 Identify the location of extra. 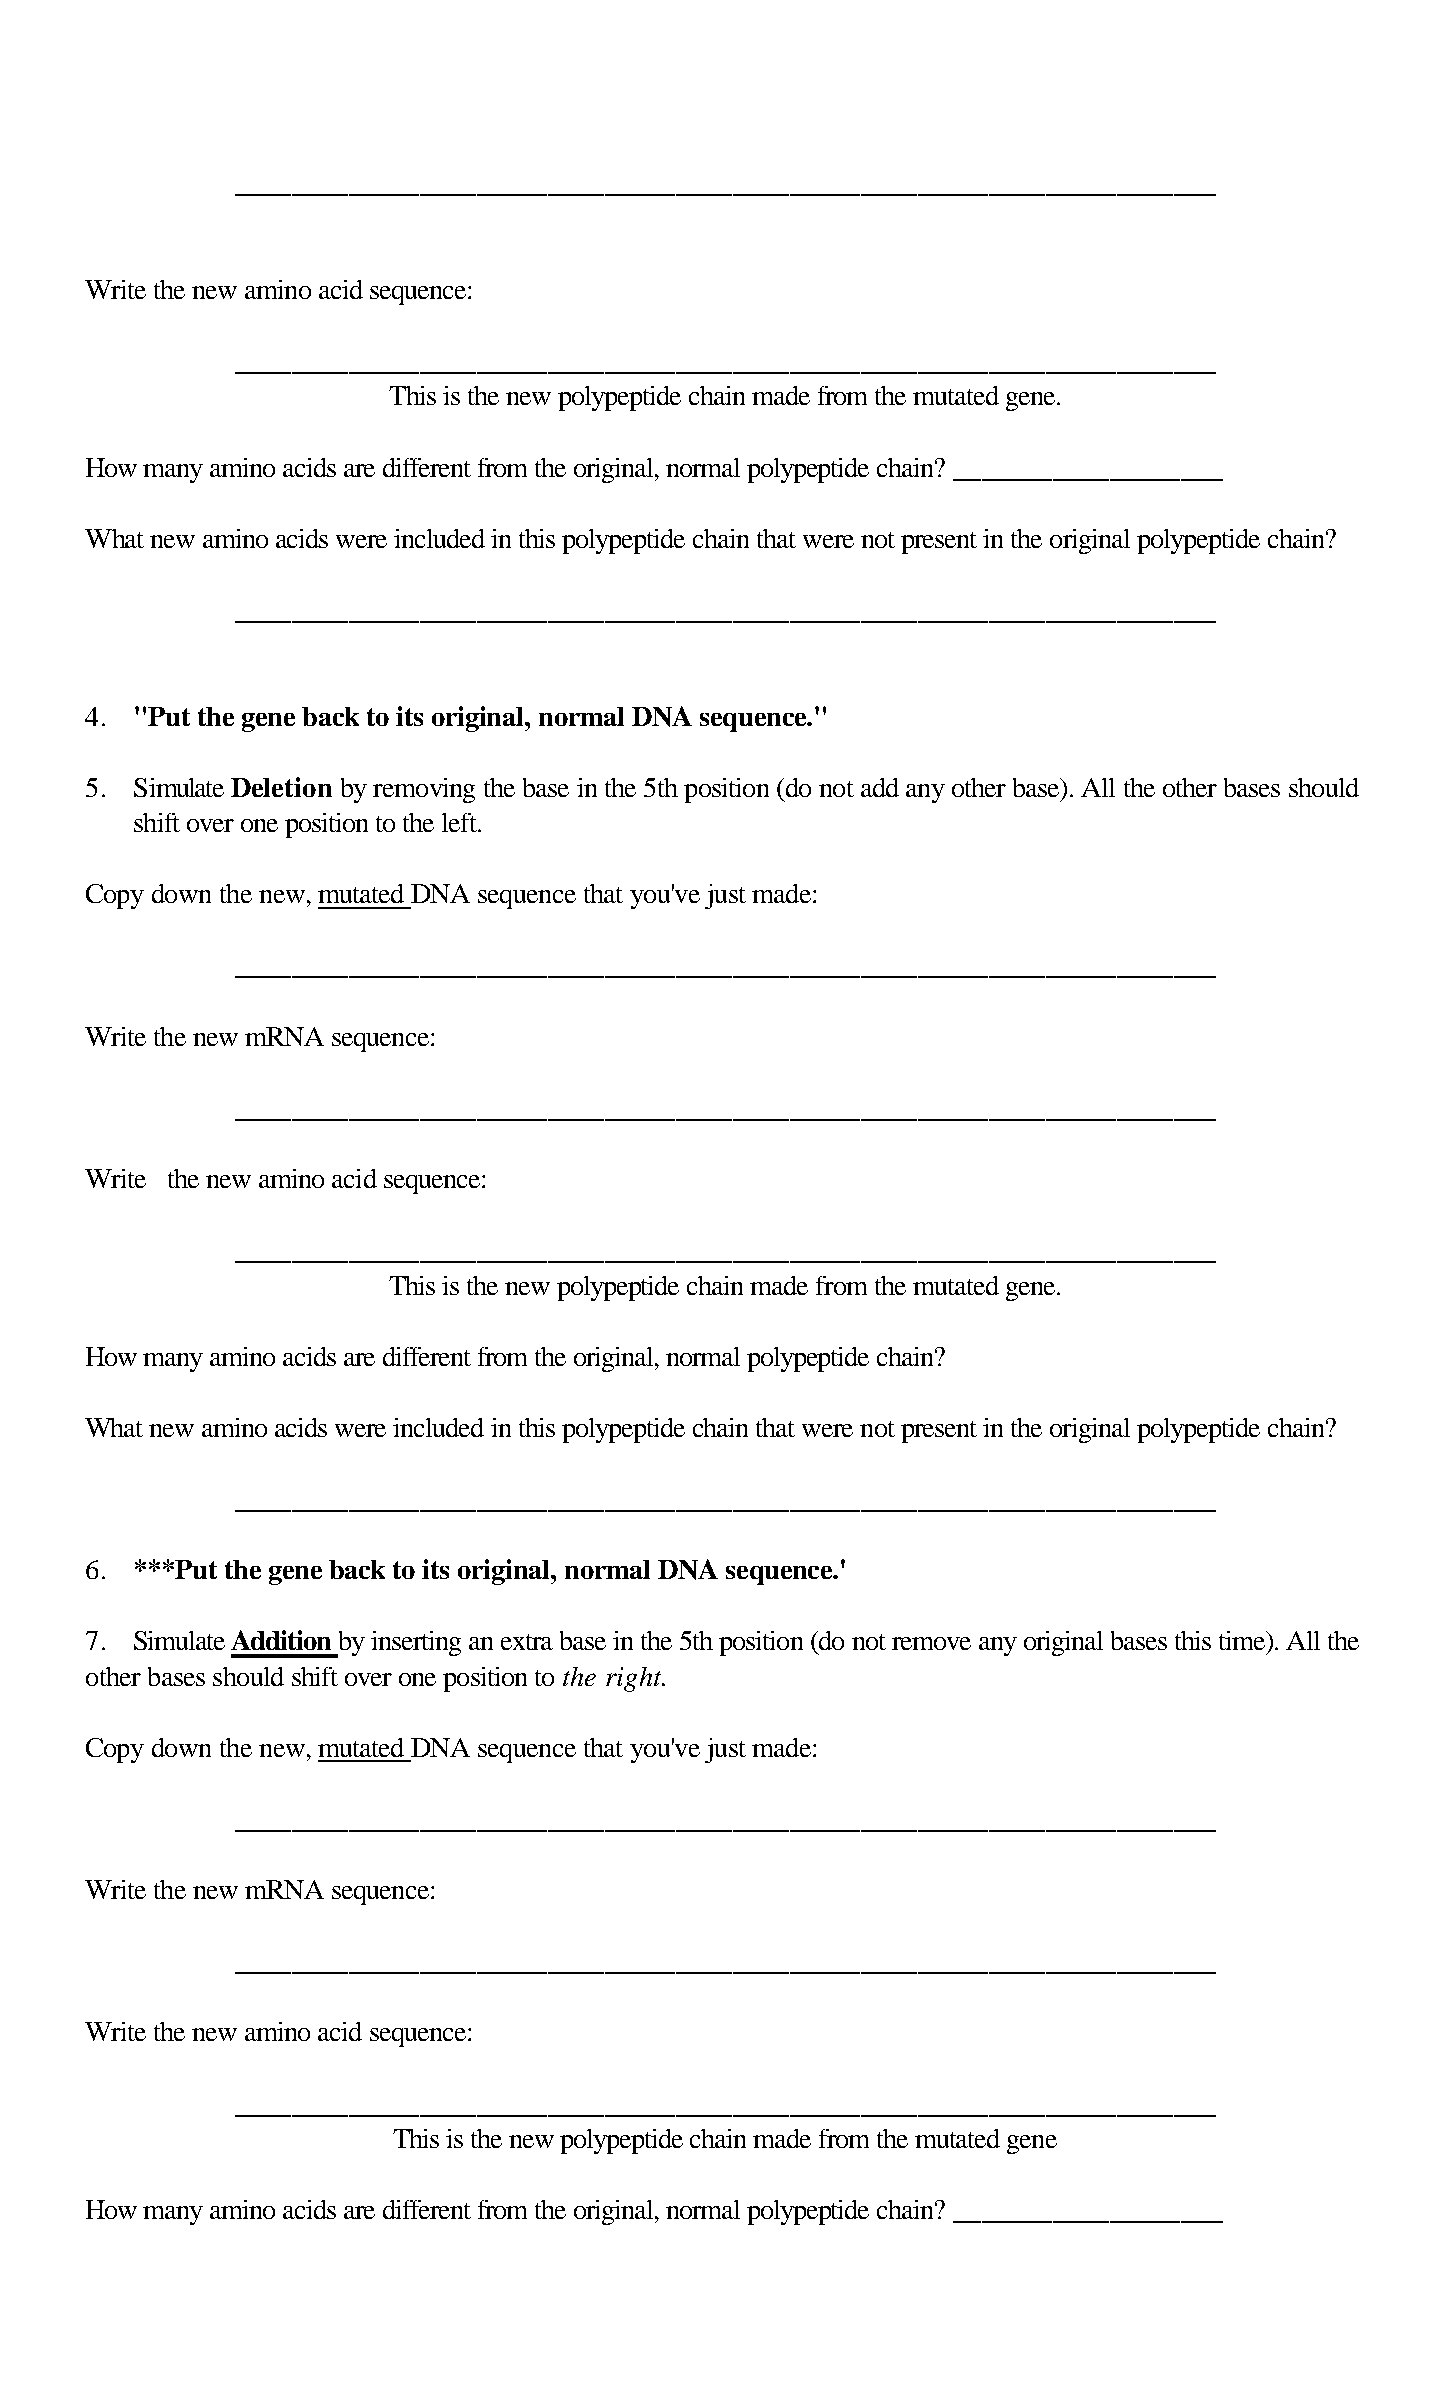
(527, 1642).
